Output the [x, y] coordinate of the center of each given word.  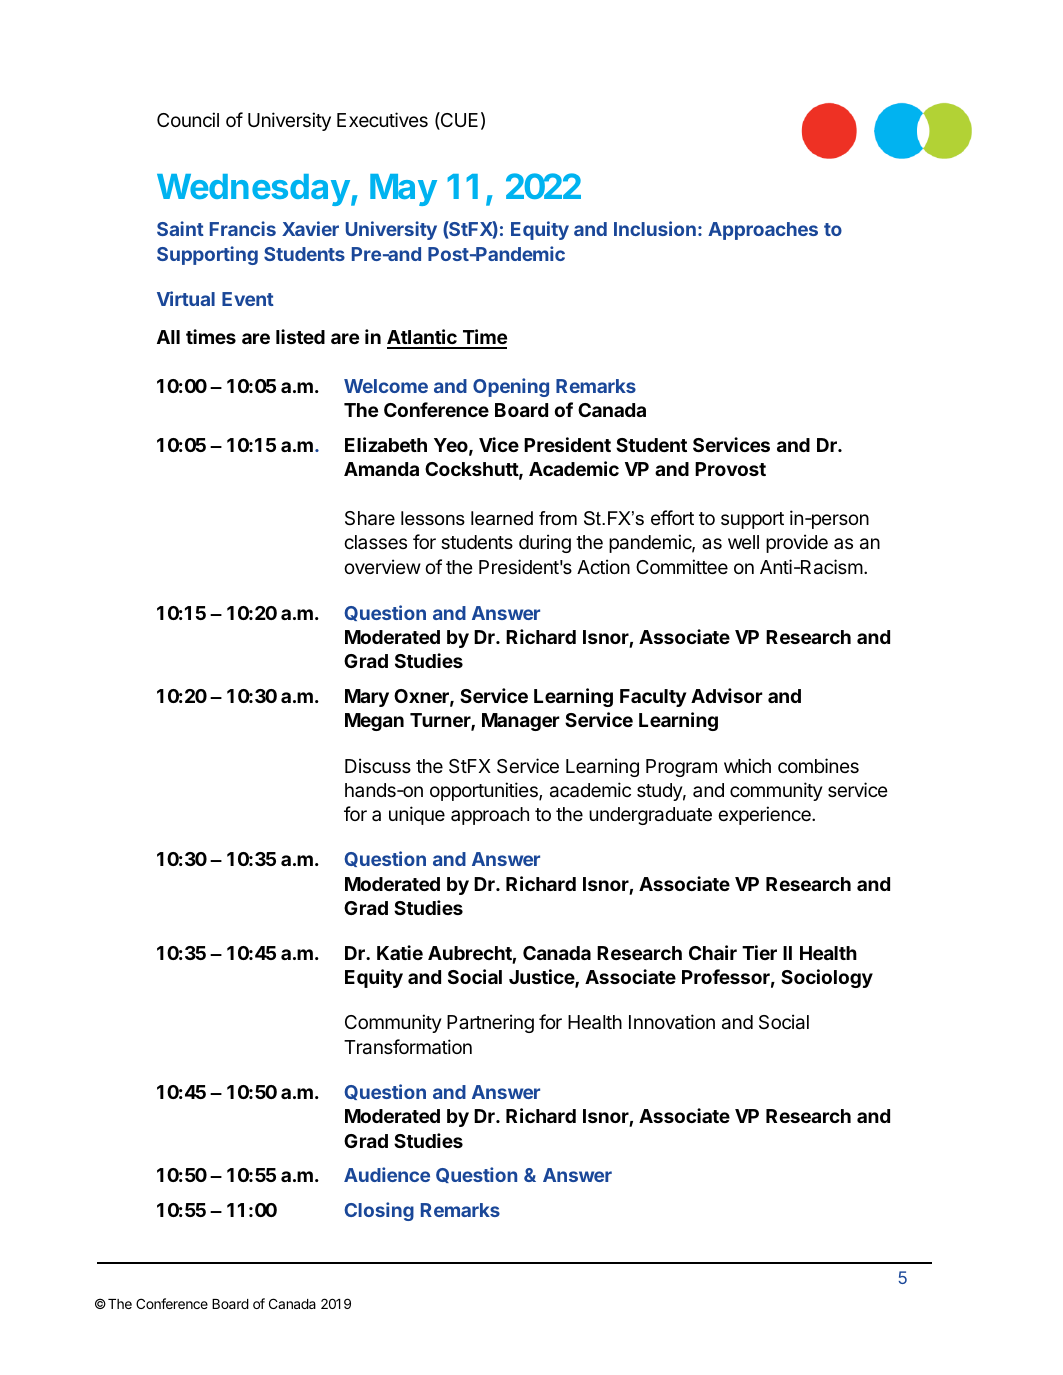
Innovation [672, 1022]
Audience [387, 1174]
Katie [400, 952]
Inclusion [655, 228]
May [403, 190]
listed [300, 336]
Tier [759, 952]
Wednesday [253, 190]
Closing [379, 1211]
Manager [521, 722]
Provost [730, 469]
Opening [511, 387]
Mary [367, 698]
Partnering [490, 1023]
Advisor [727, 695]
